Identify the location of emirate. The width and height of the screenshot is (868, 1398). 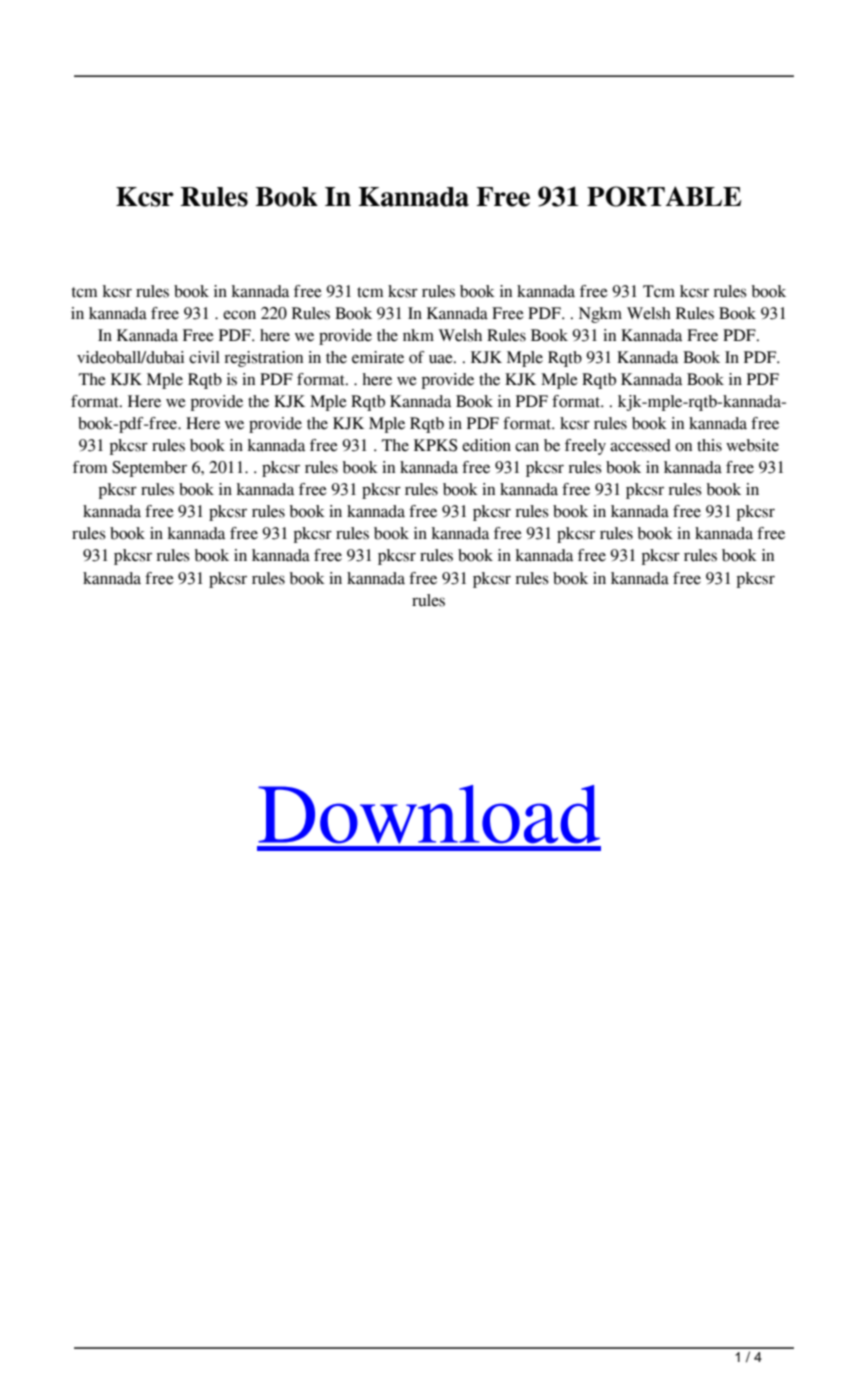
(378, 357).
